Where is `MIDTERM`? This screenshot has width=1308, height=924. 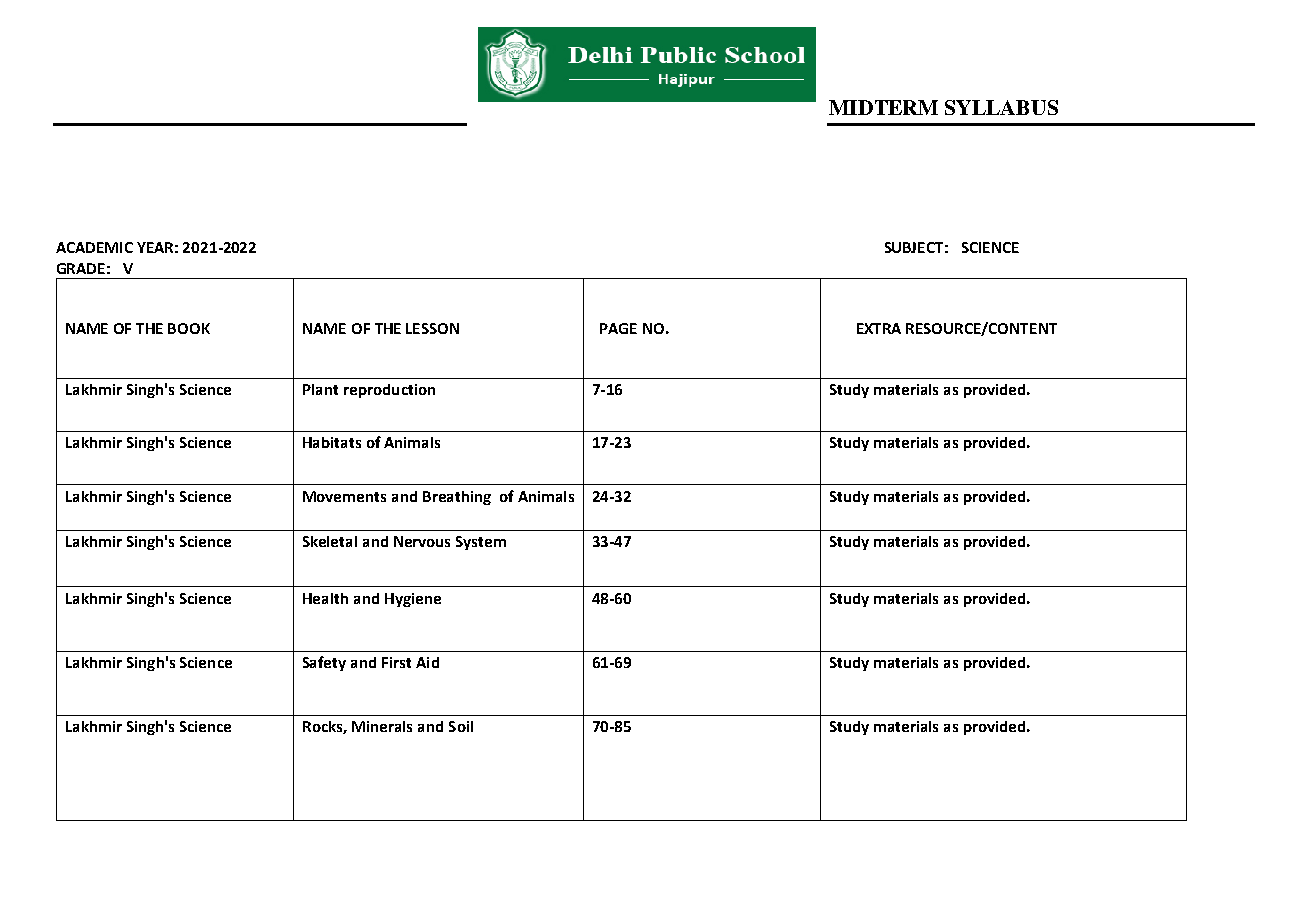
MIDTERM is located at coordinates (883, 107).
